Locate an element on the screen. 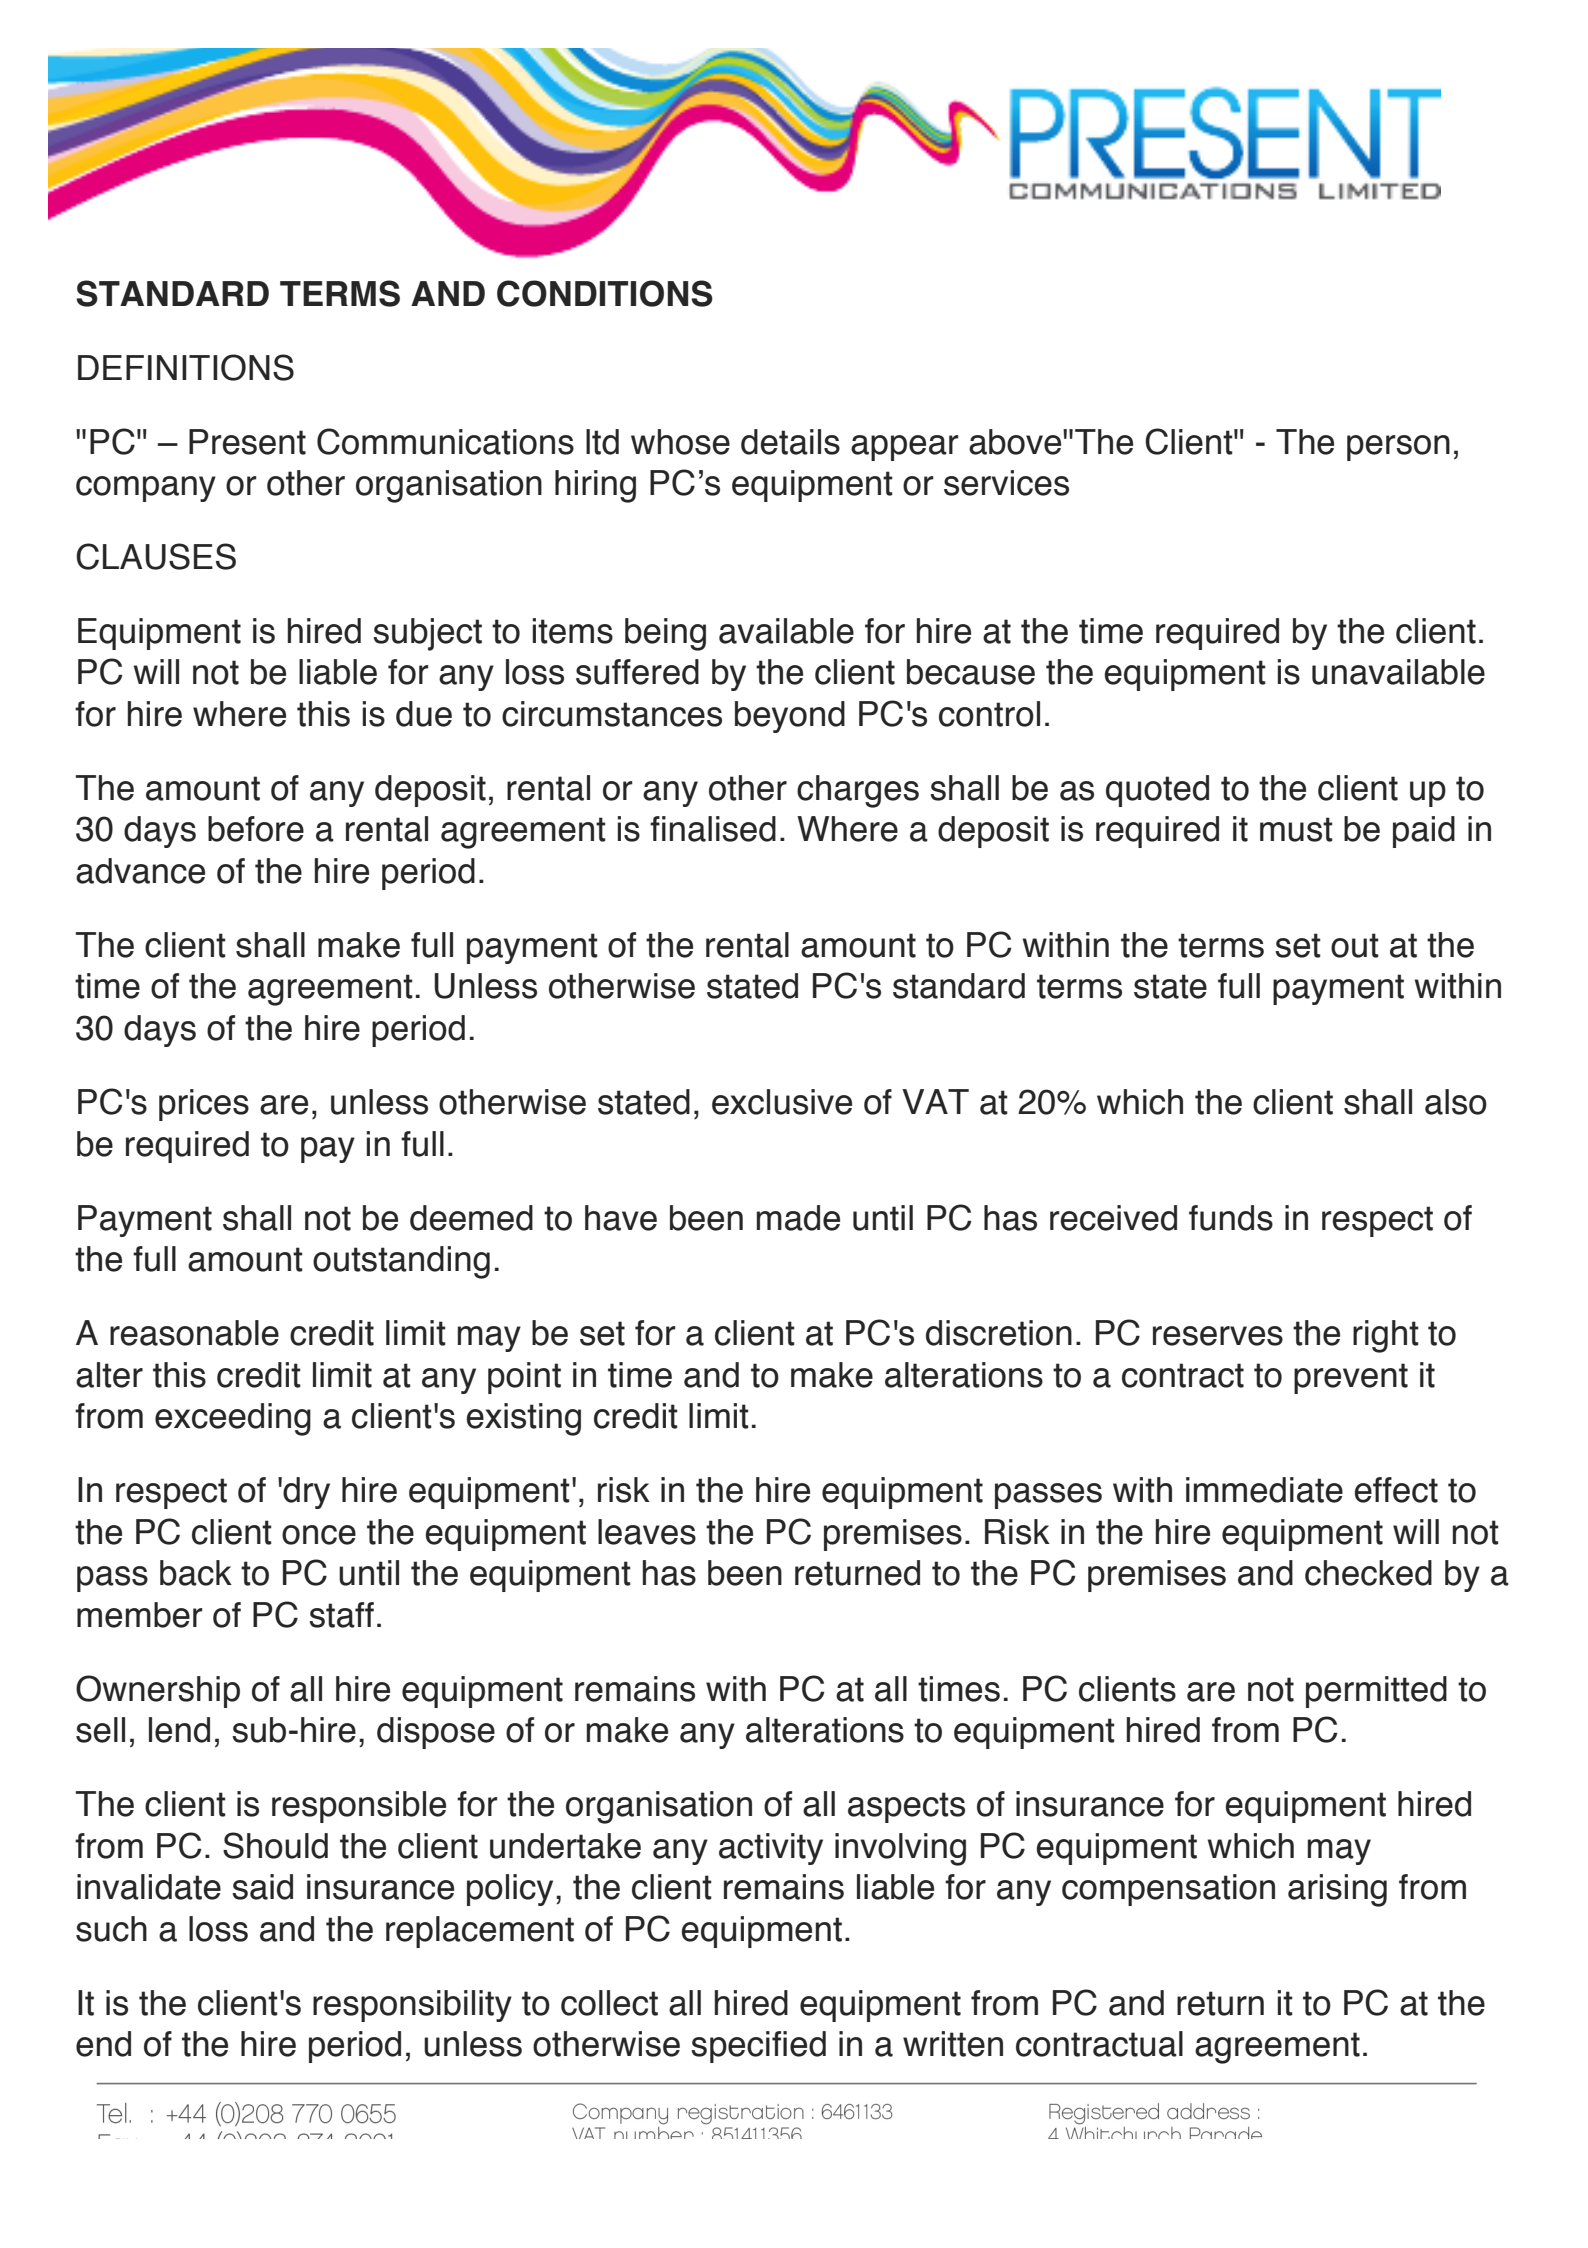 The height and width of the screenshot is (2248, 1588). prices is located at coordinates (204, 1105).
